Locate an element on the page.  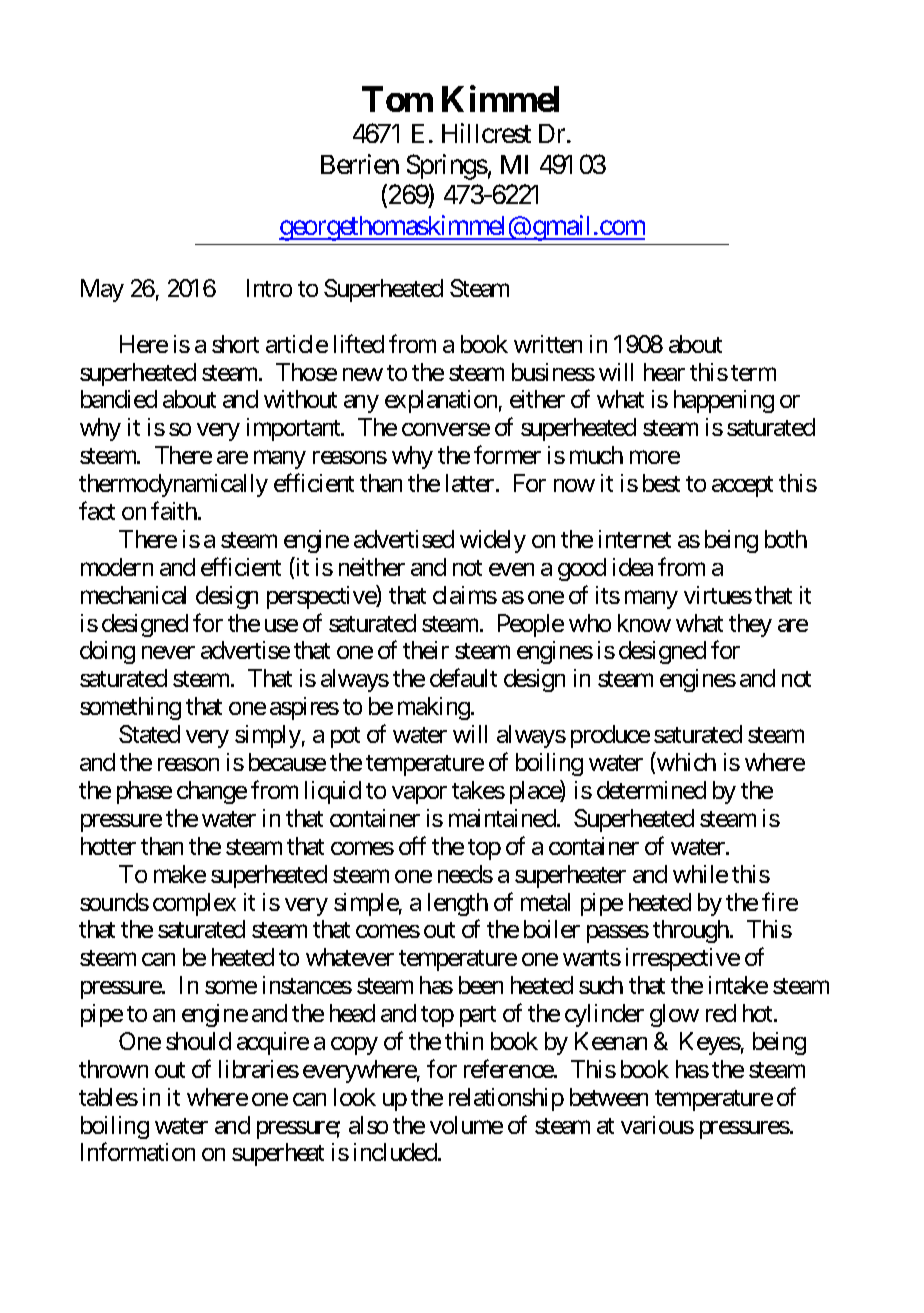
needs is located at coordinates (465, 874).
